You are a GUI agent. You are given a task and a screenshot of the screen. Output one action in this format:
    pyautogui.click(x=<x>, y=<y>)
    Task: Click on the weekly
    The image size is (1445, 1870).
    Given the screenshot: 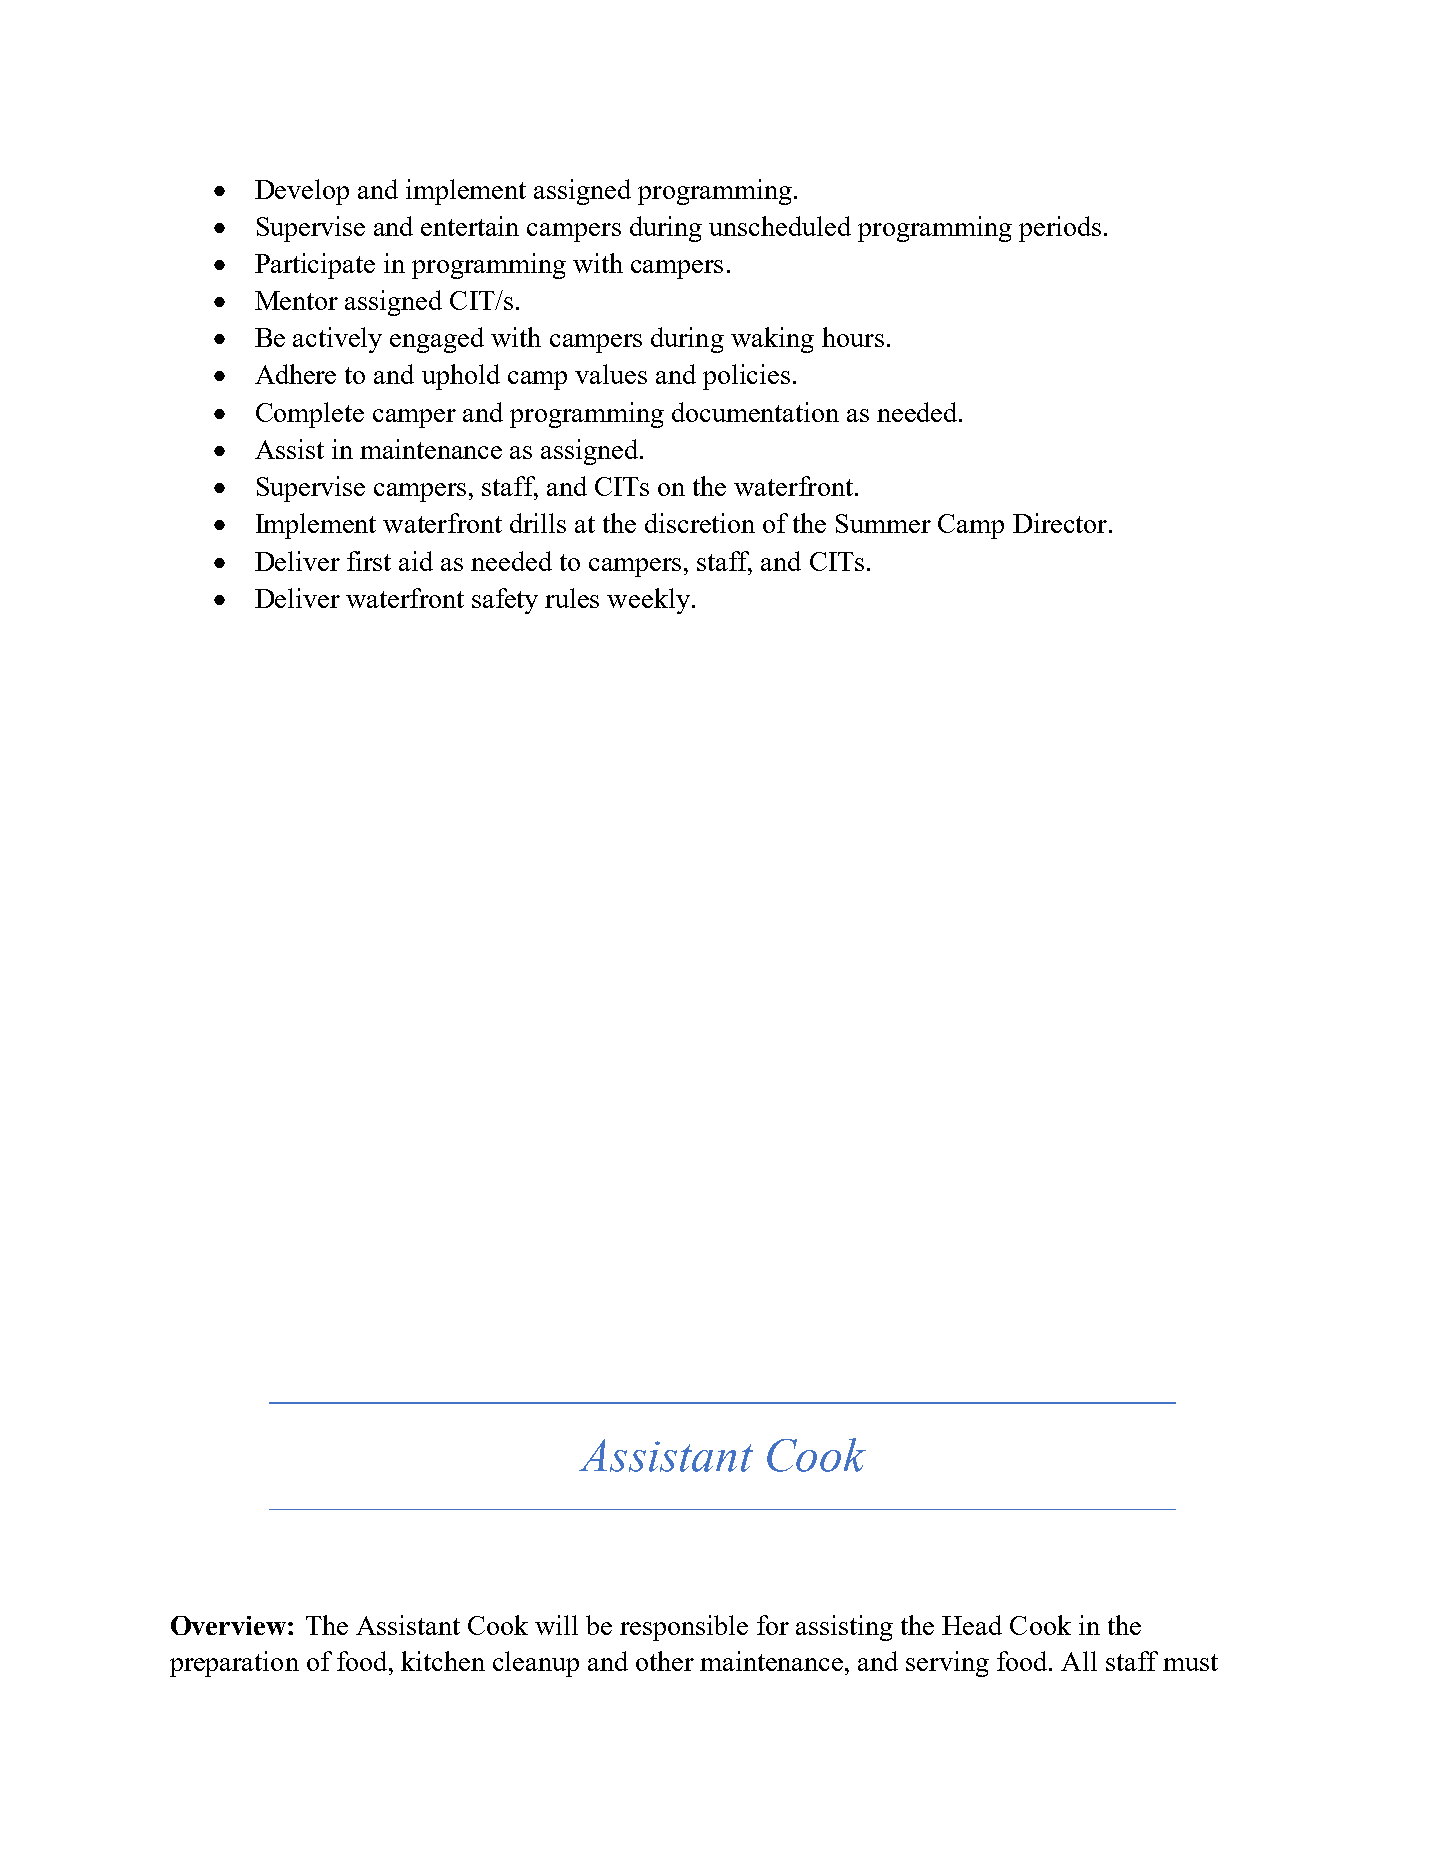 What is the action you would take?
    pyautogui.click(x=648, y=601)
